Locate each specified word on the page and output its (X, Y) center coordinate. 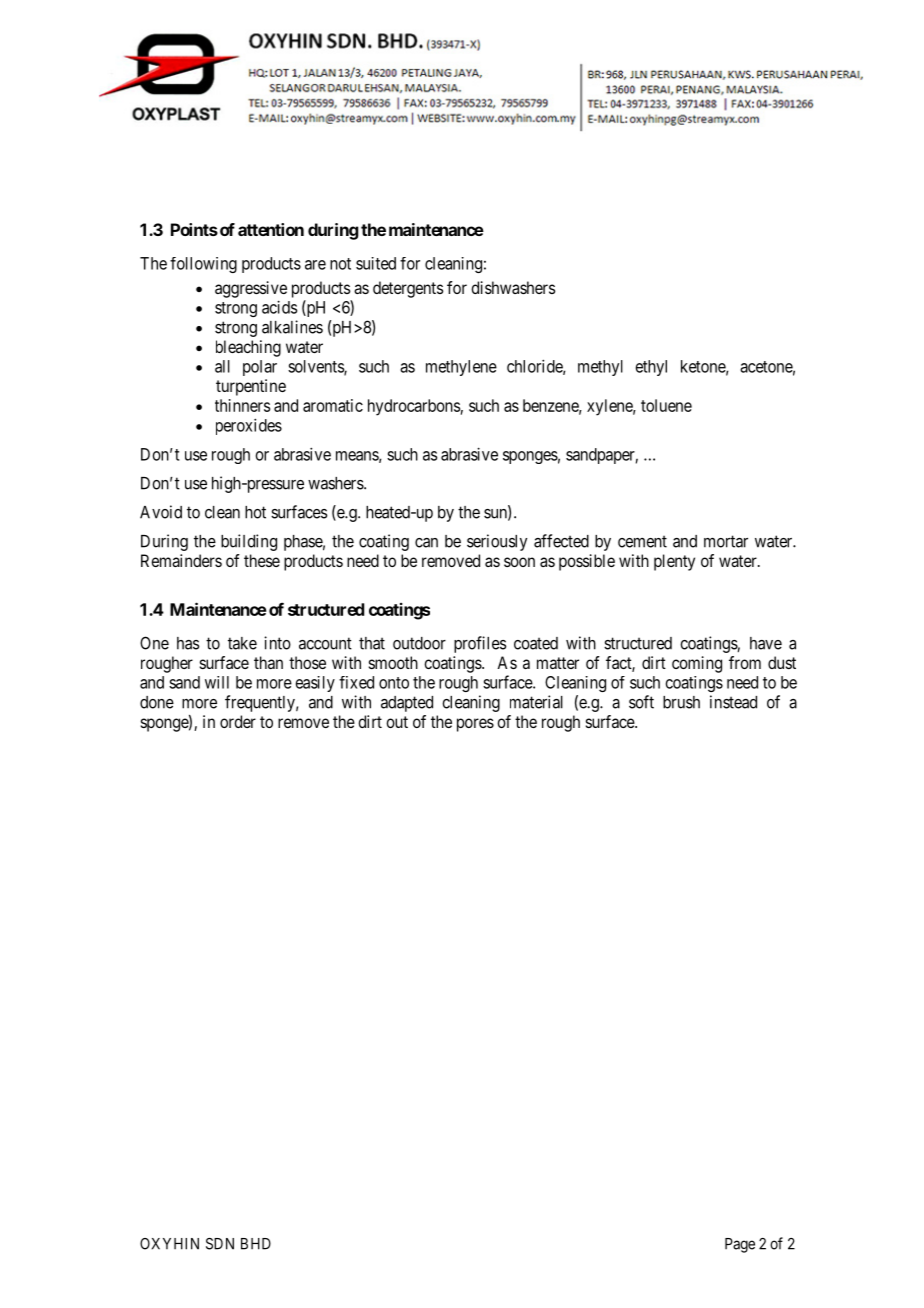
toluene (666, 405)
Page (740, 1245)
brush (681, 702)
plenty (674, 562)
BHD (256, 1244)
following (203, 265)
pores (475, 725)
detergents (408, 289)
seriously (497, 542)
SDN (220, 1244)
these (262, 560)
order (238, 721)
